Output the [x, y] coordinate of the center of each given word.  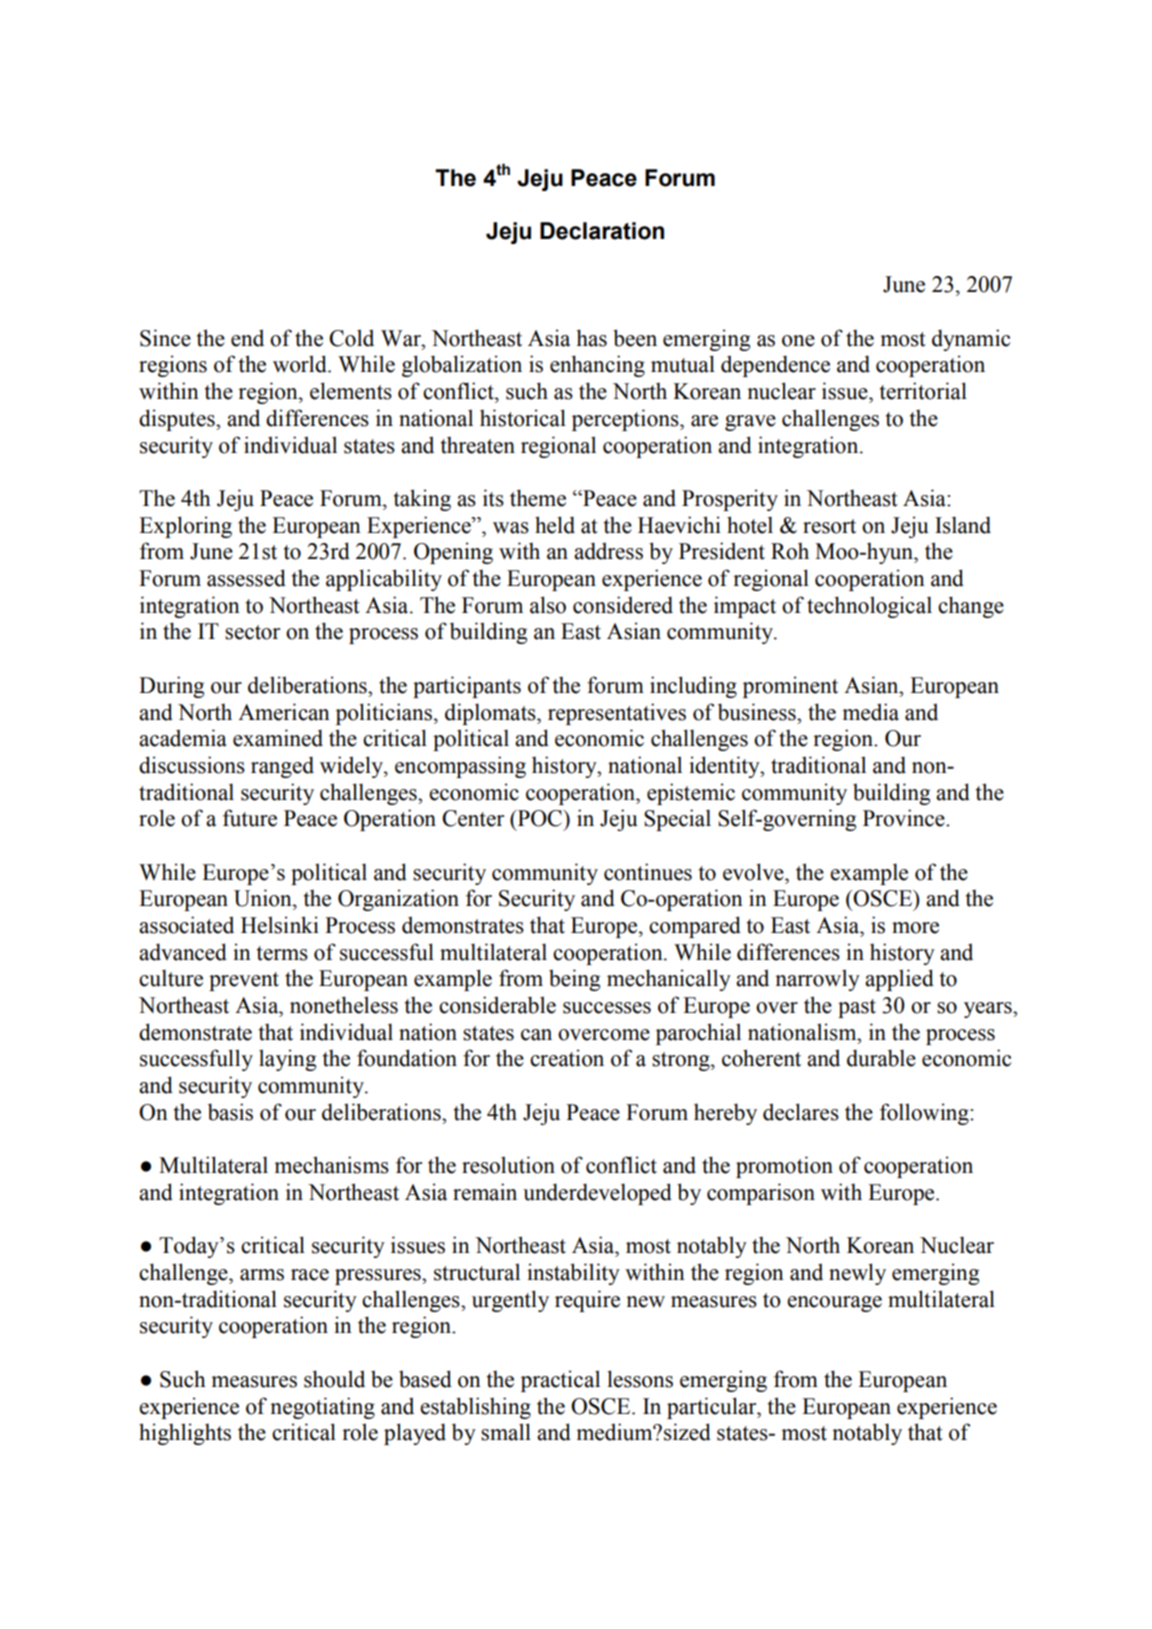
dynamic [971, 340]
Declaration [602, 231]
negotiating [322, 1408]
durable [881, 1058]
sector [252, 632]
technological [869, 607]
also [548, 605]
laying [287, 1060]
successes [607, 1008]
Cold [351, 338]
